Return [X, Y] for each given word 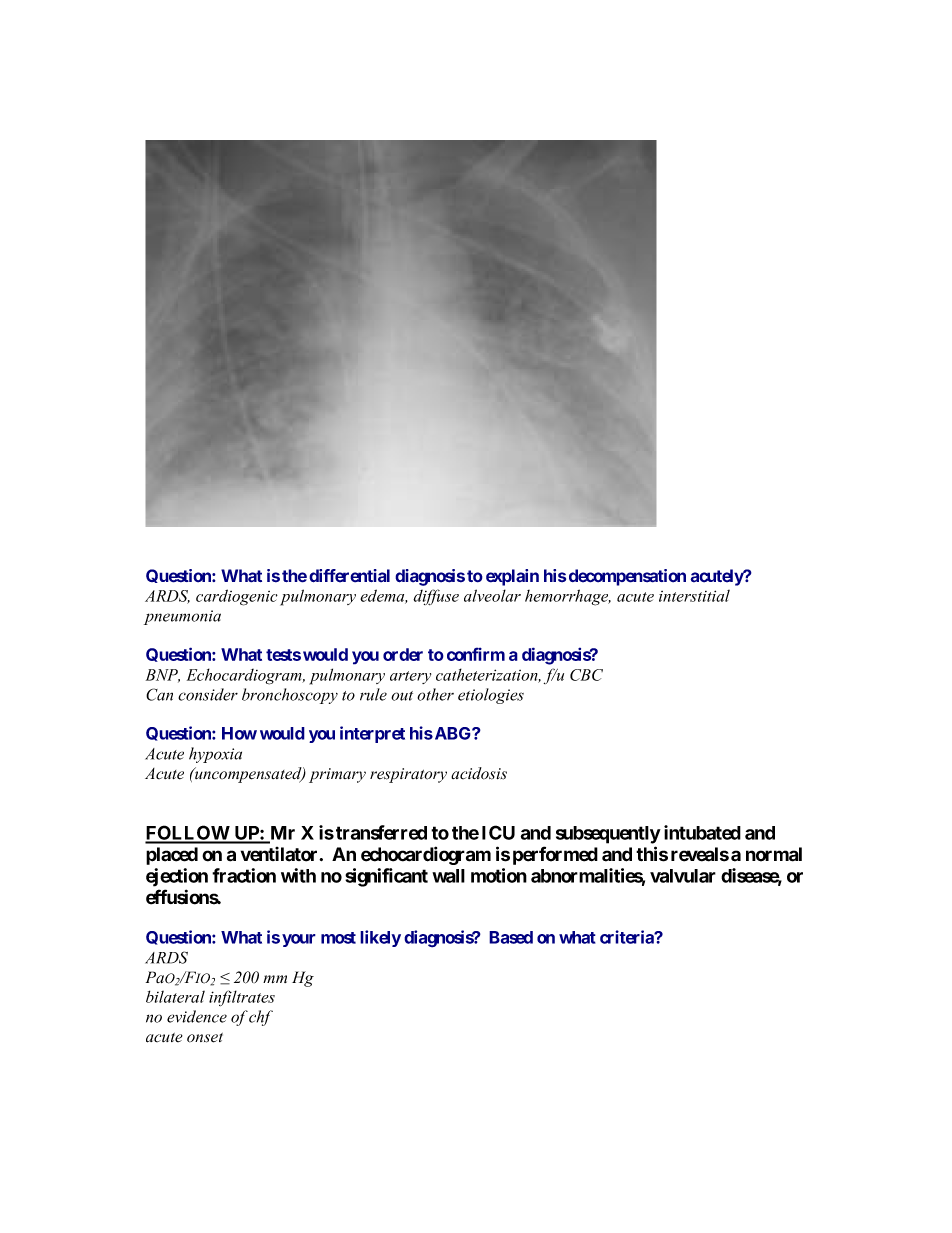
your [299, 940]
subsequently [608, 835]
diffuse [436, 597]
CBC [586, 675]
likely [380, 938]
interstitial [694, 596]
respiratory [408, 775]
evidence [197, 1016]
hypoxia [215, 755]
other [435, 694]
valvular [683, 876]
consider [208, 694]
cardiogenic [237, 597]
